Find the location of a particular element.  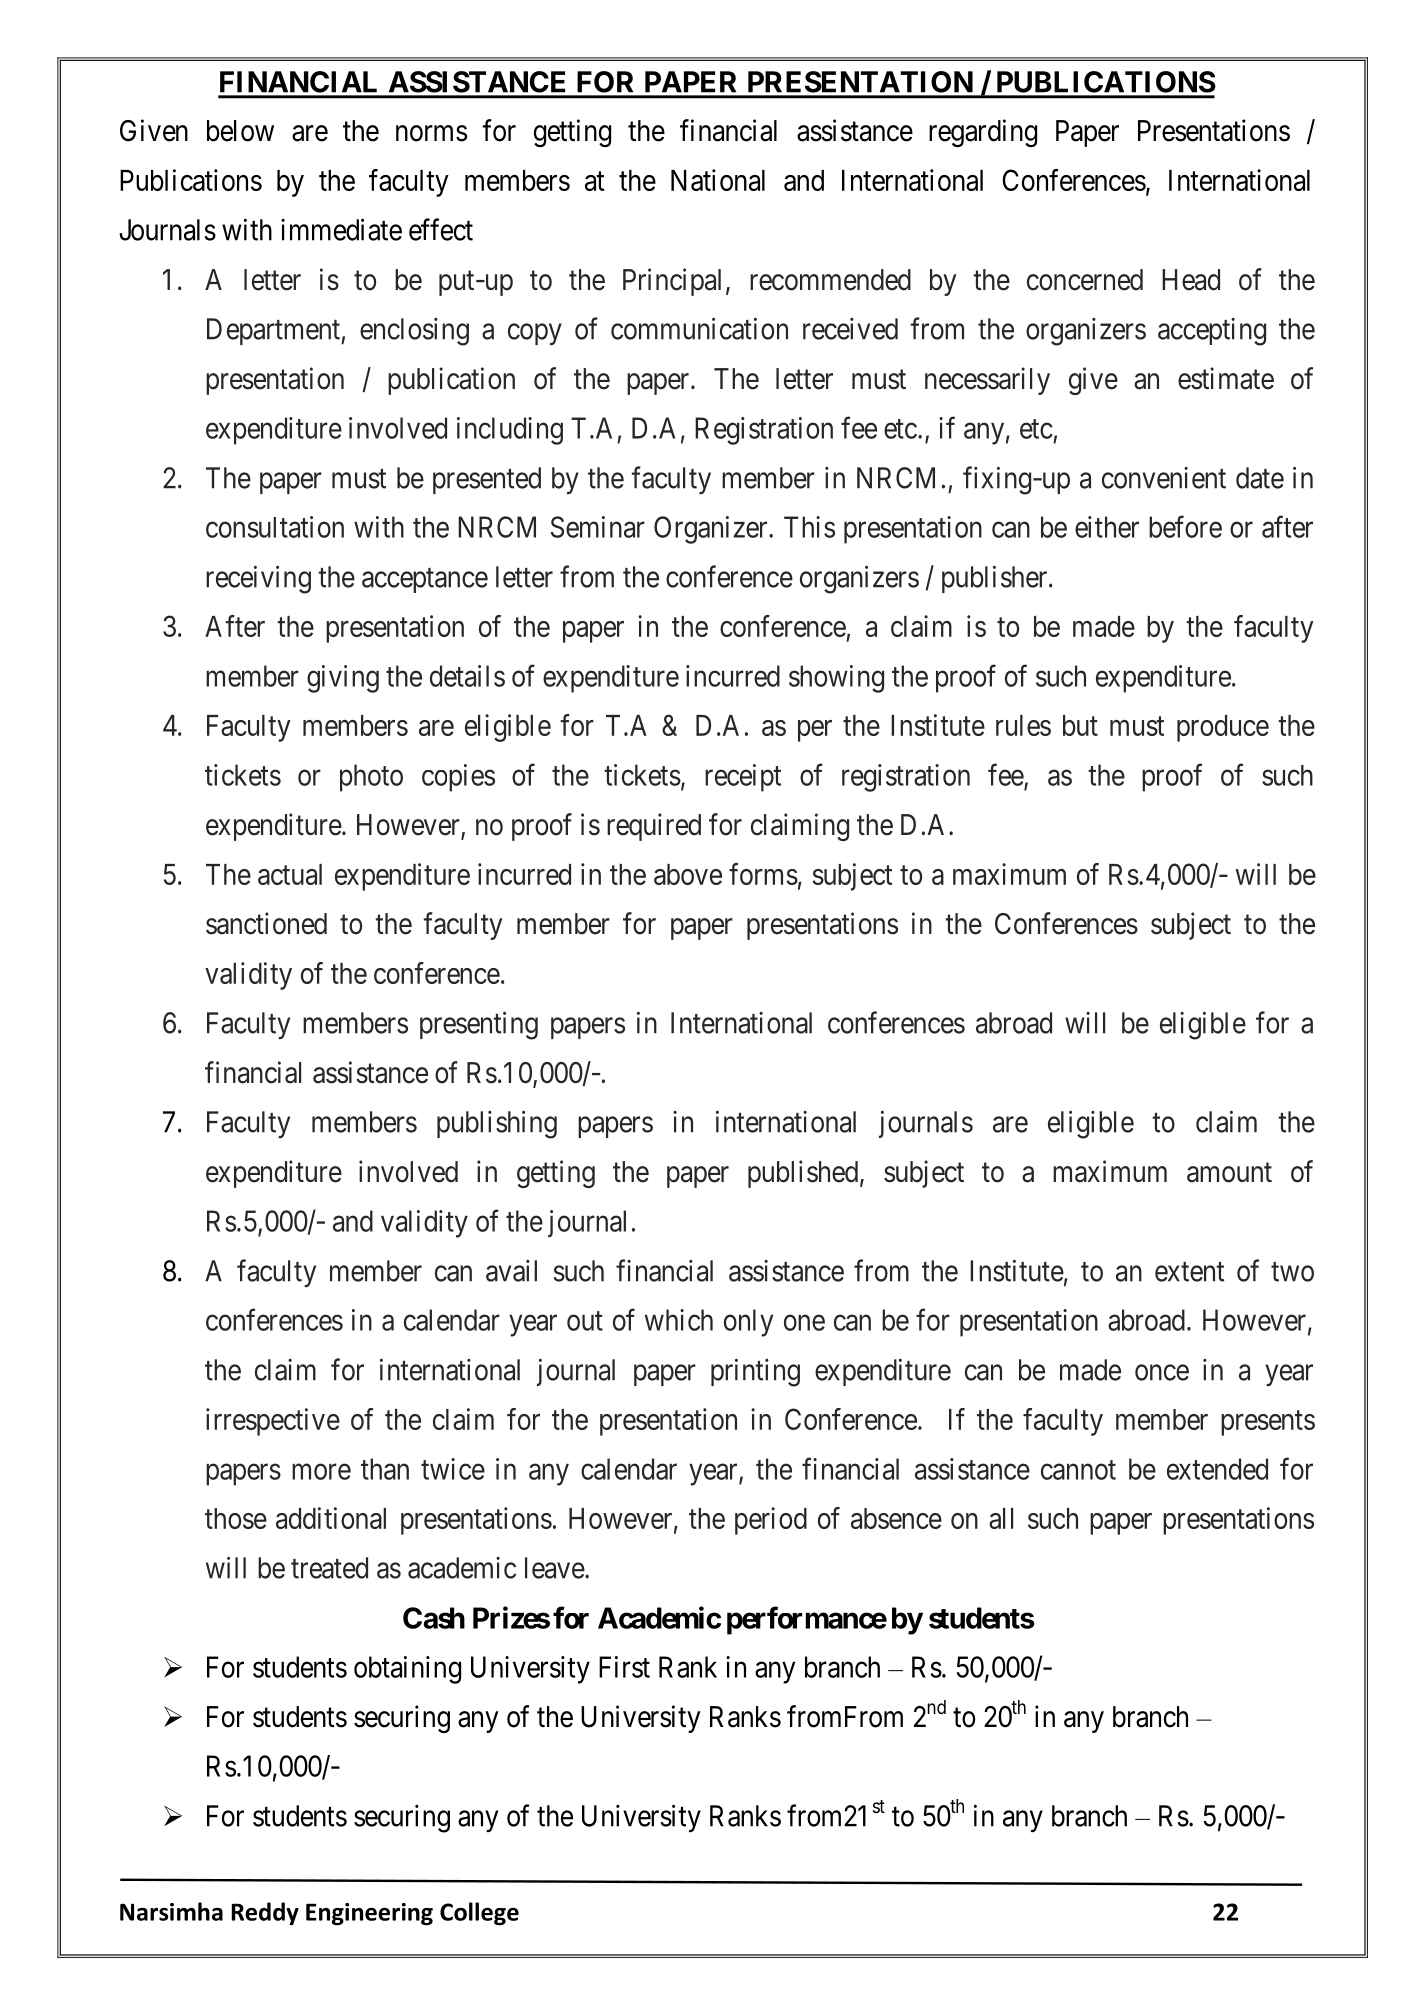

publishing is located at coordinates (497, 1124).
